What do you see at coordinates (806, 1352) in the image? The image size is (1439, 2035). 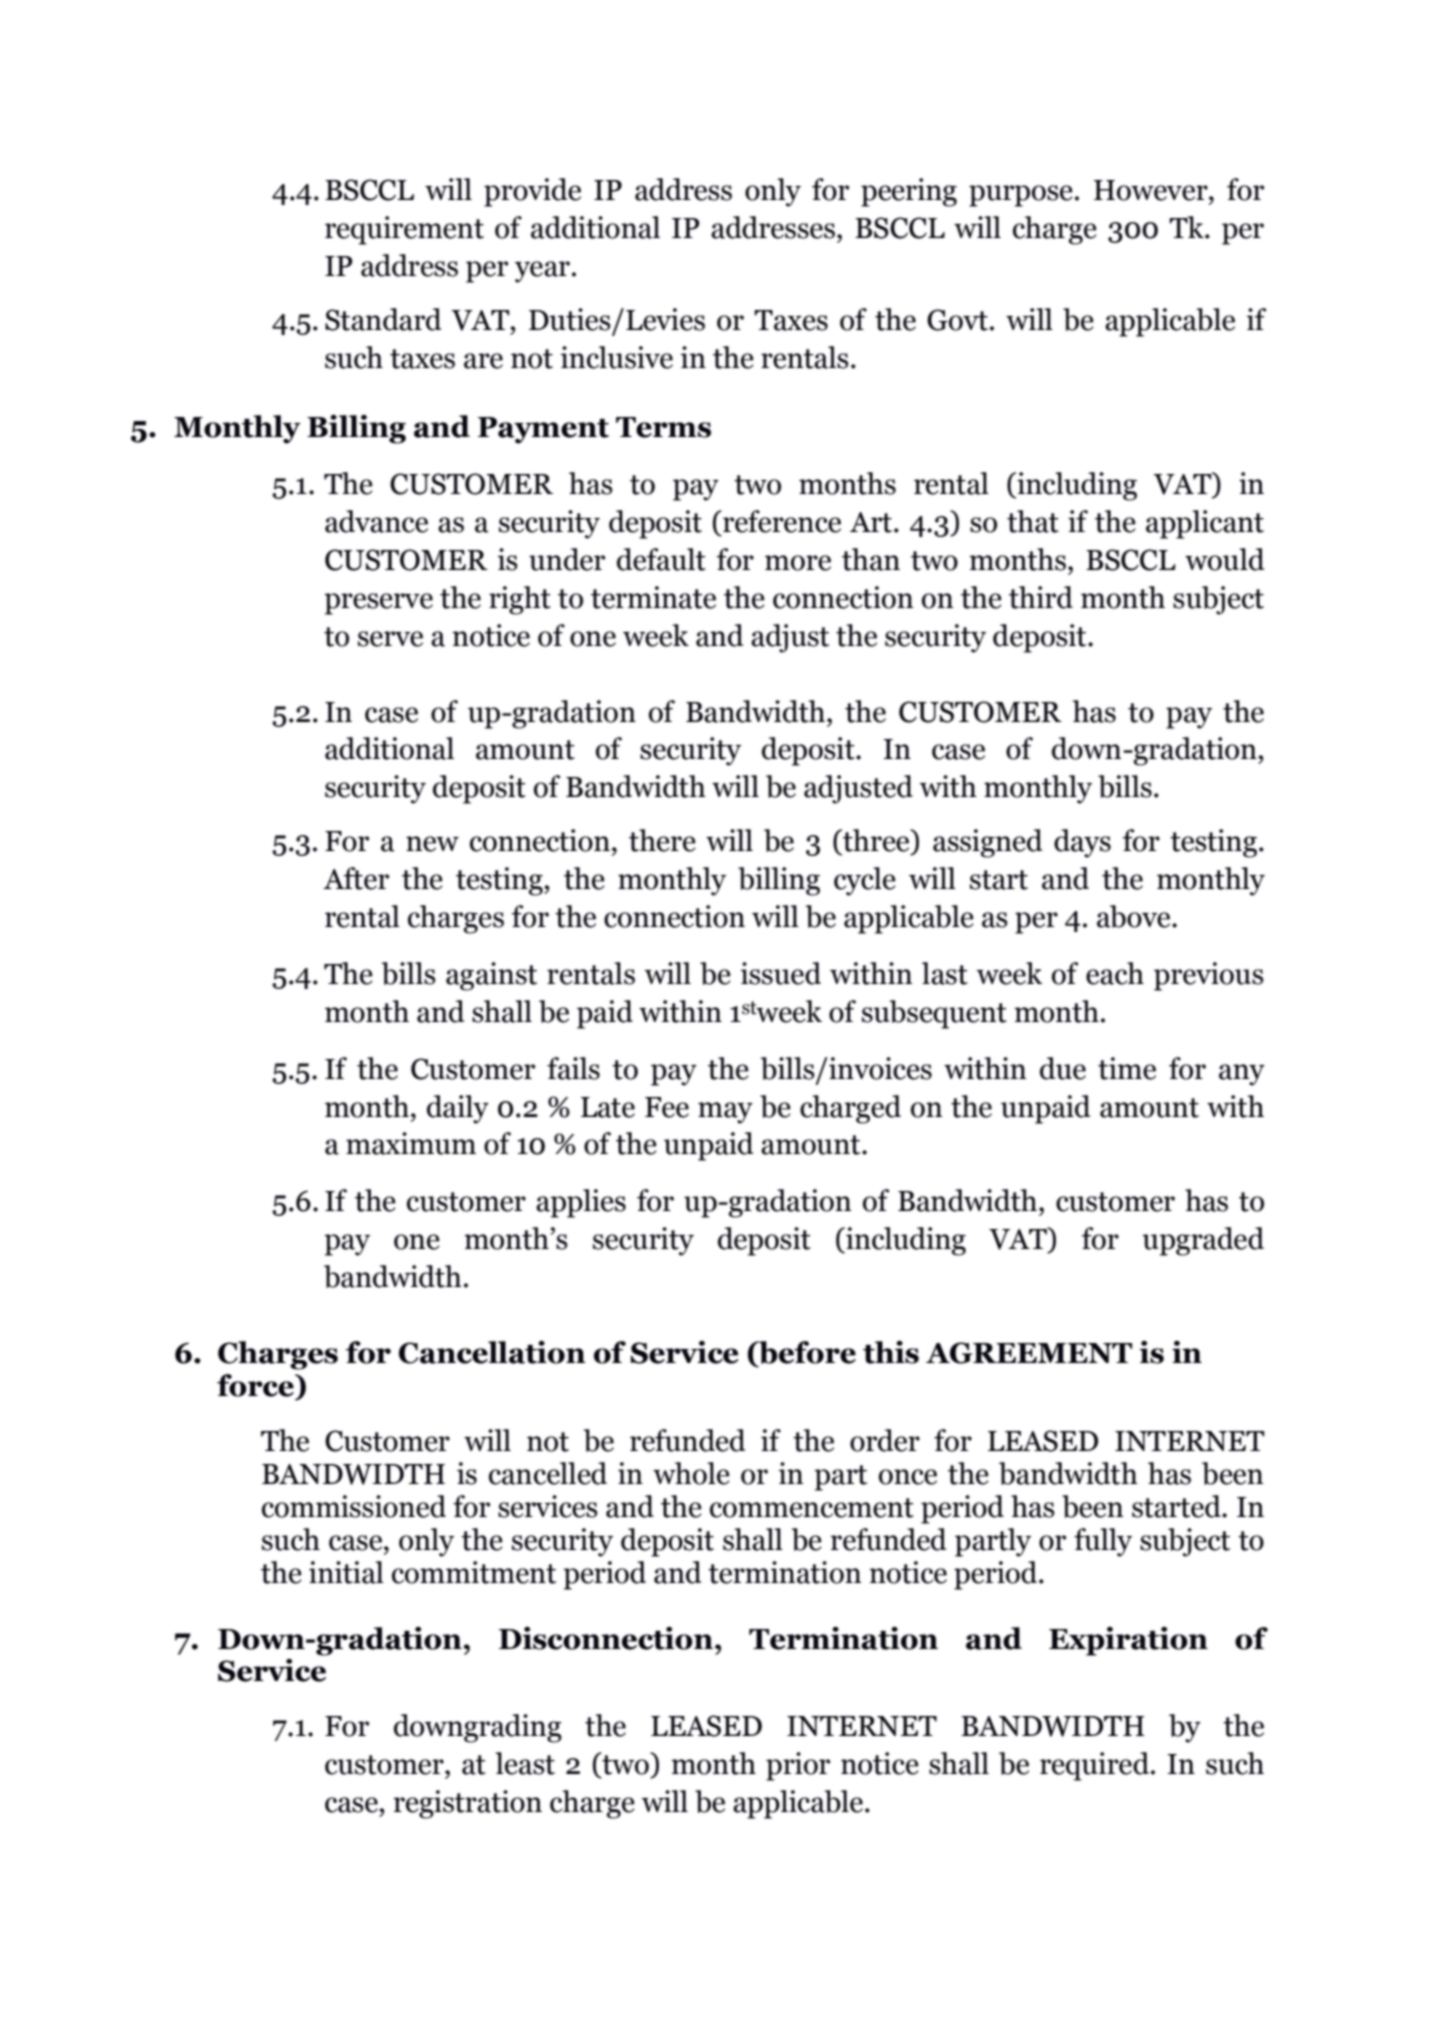 I see `before` at bounding box center [806, 1352].
